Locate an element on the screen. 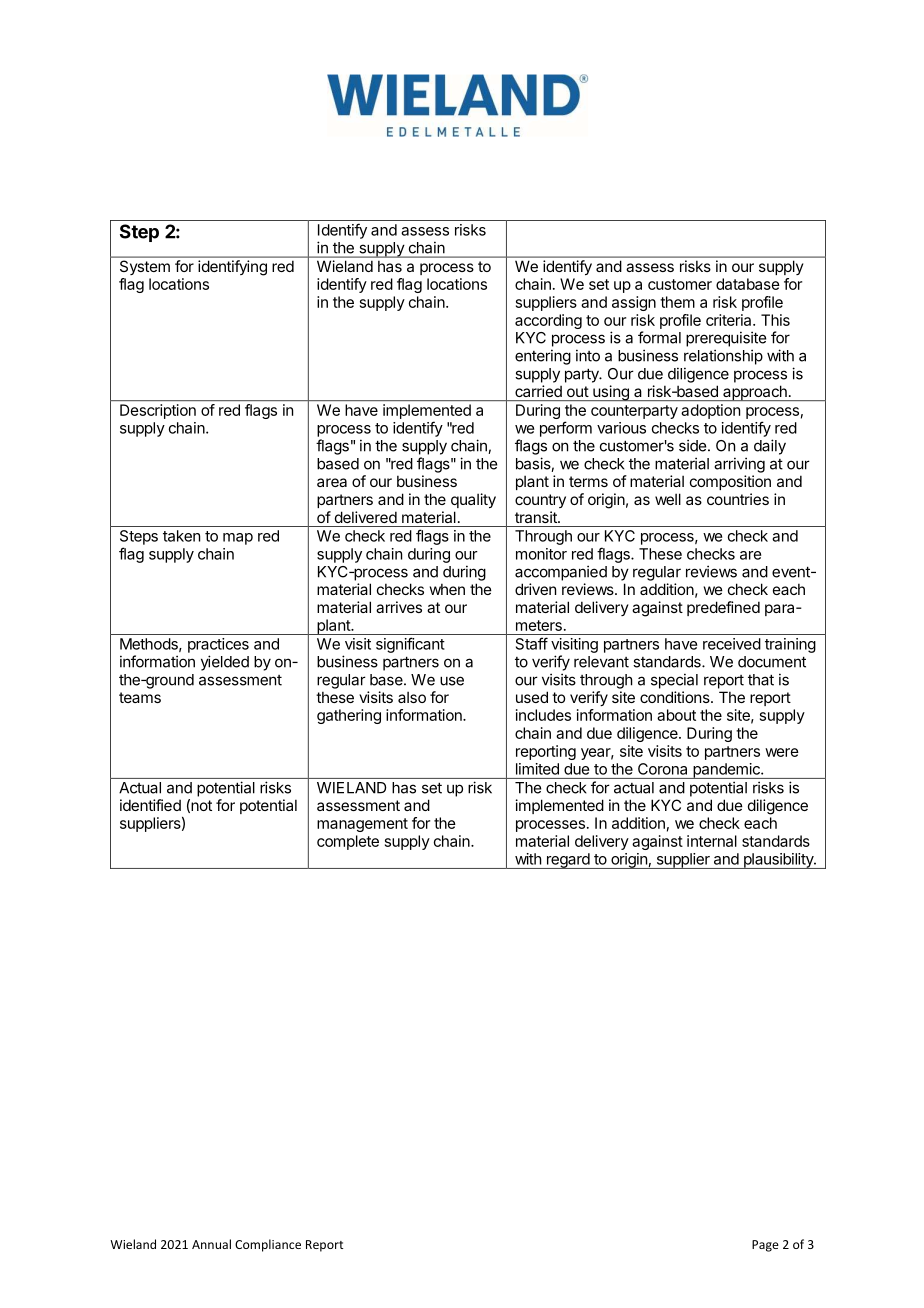 This screenshot has height=1308, width=924. when is located at coordinates (447, 589).
